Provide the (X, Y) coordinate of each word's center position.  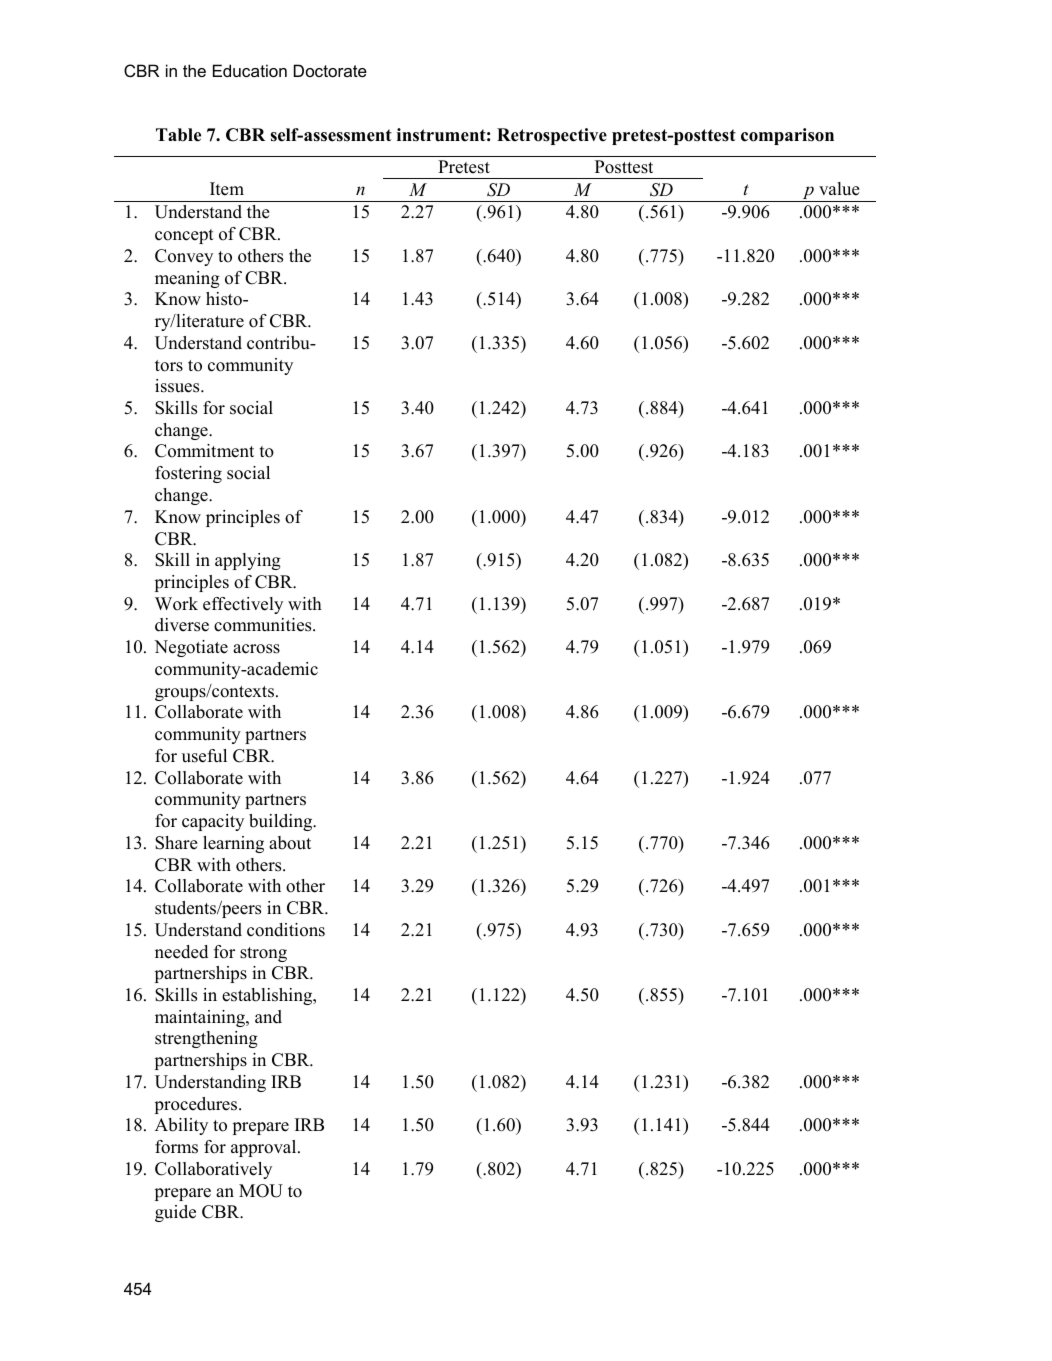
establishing (268, 996)
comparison (787, 136)
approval (265, 1148)
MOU (261, 1191)
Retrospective (552, 136)
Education (250, 70)
